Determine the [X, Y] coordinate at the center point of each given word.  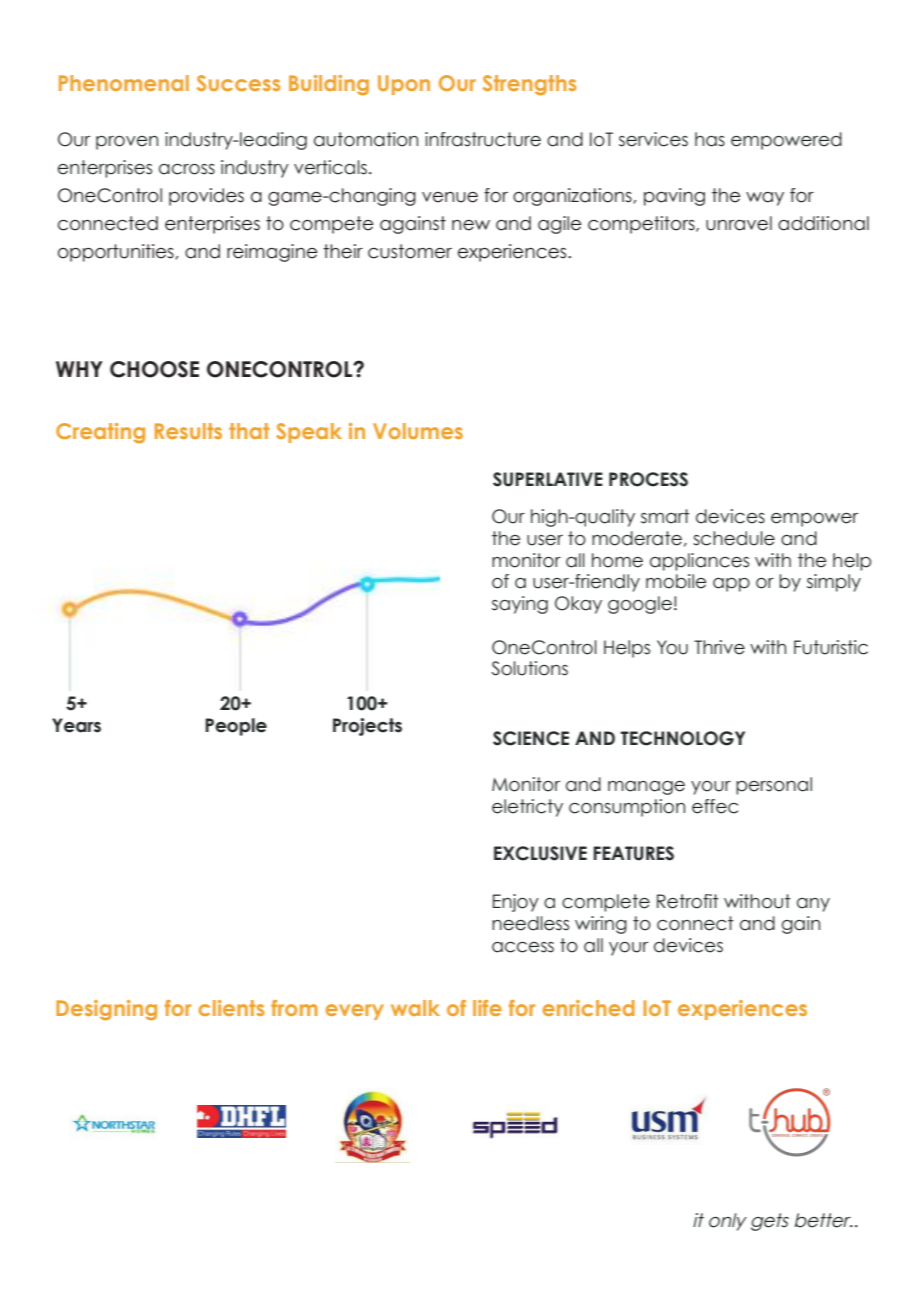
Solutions [529, 668]
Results [188, 431]
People [236, 727]
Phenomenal [124, 83]
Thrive [719, 647]
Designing [106, 1010]
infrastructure [483, 139]
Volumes [418, 431]
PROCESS [648, 479]
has [710, 139]
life [487, 1008]
